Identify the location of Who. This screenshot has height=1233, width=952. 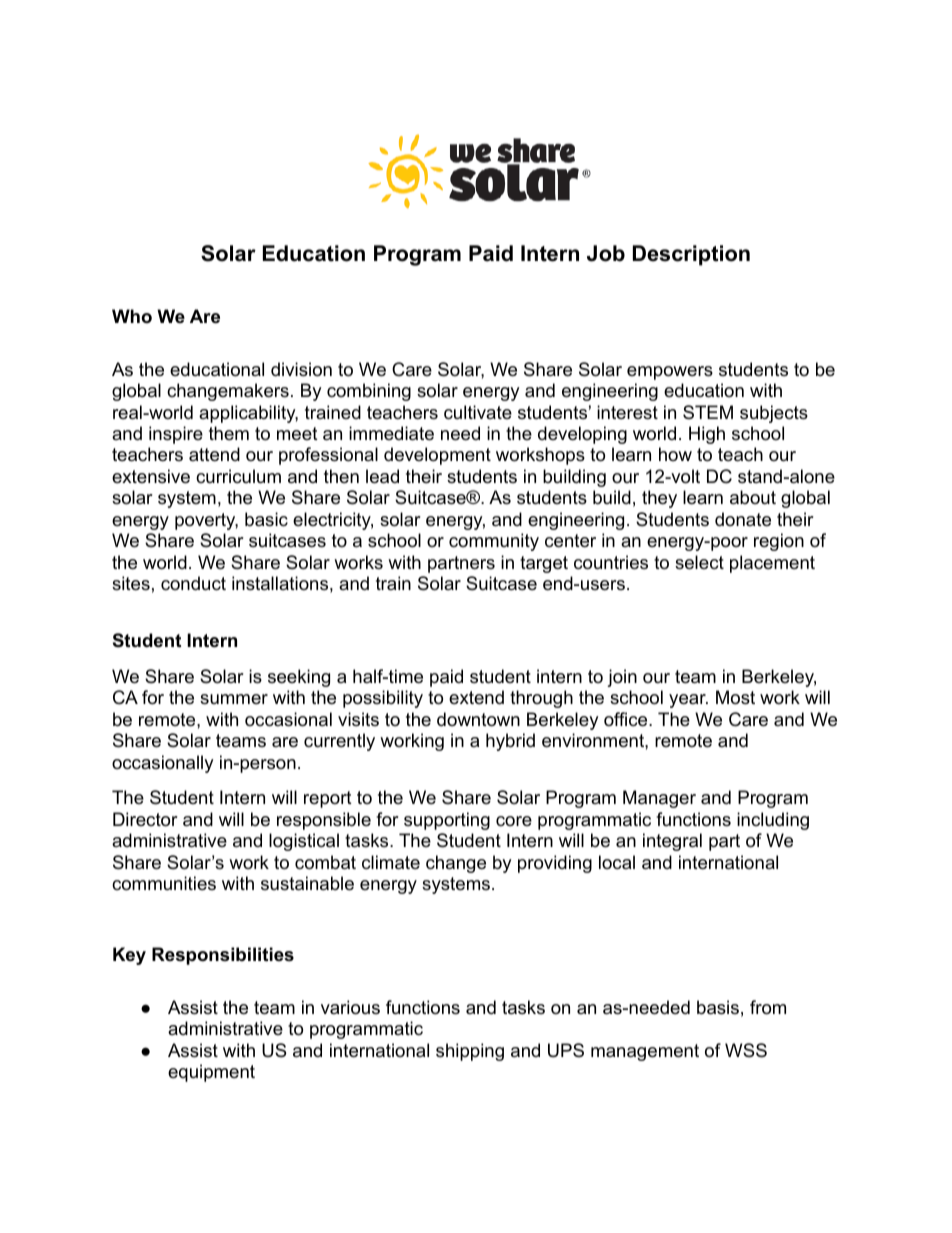
(132, 316).
